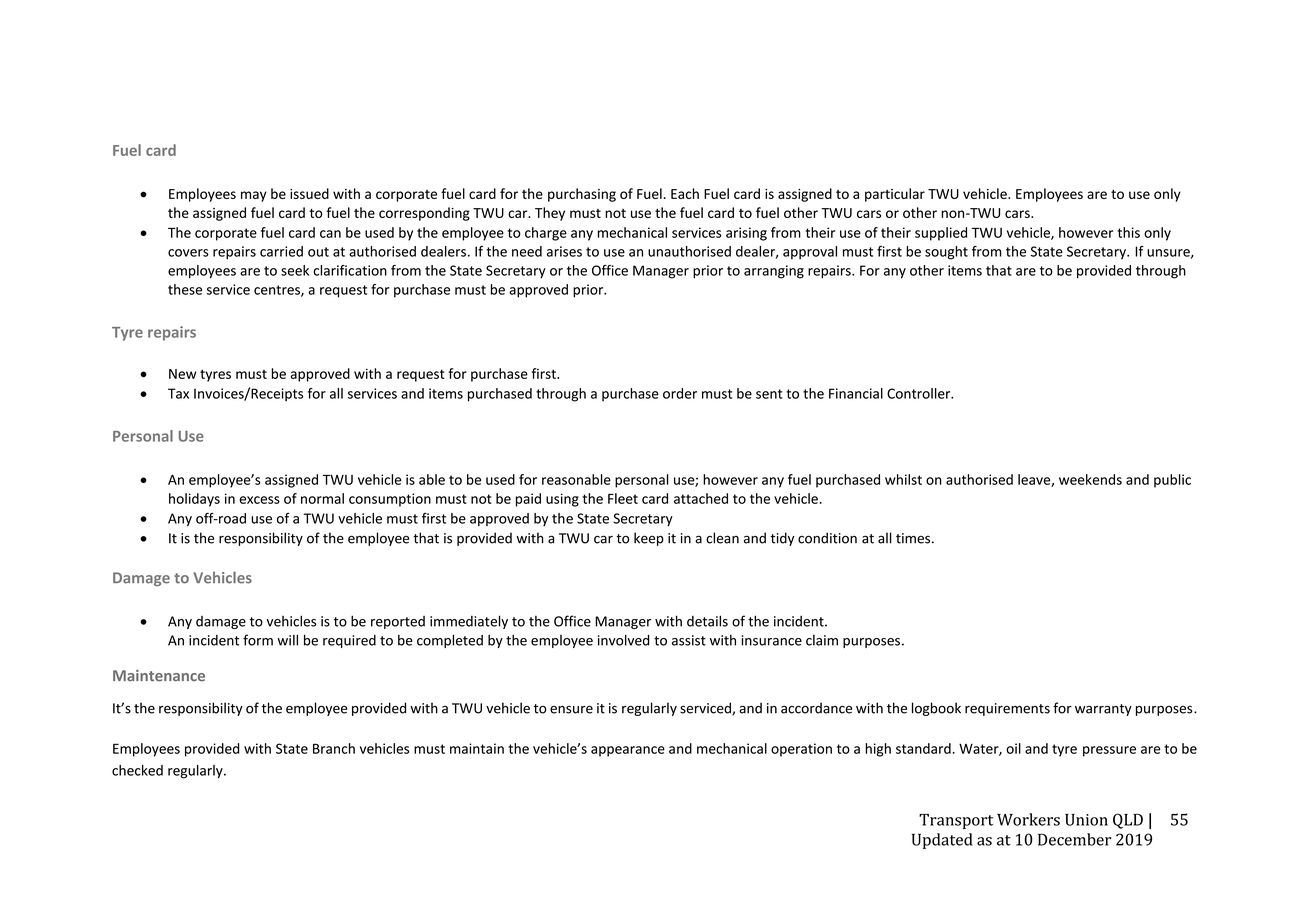 This page has height=924, width=1309. What do you see at coordinates (920, 393) in the page?
I see `Controller` at bounding box center [920, 393].
